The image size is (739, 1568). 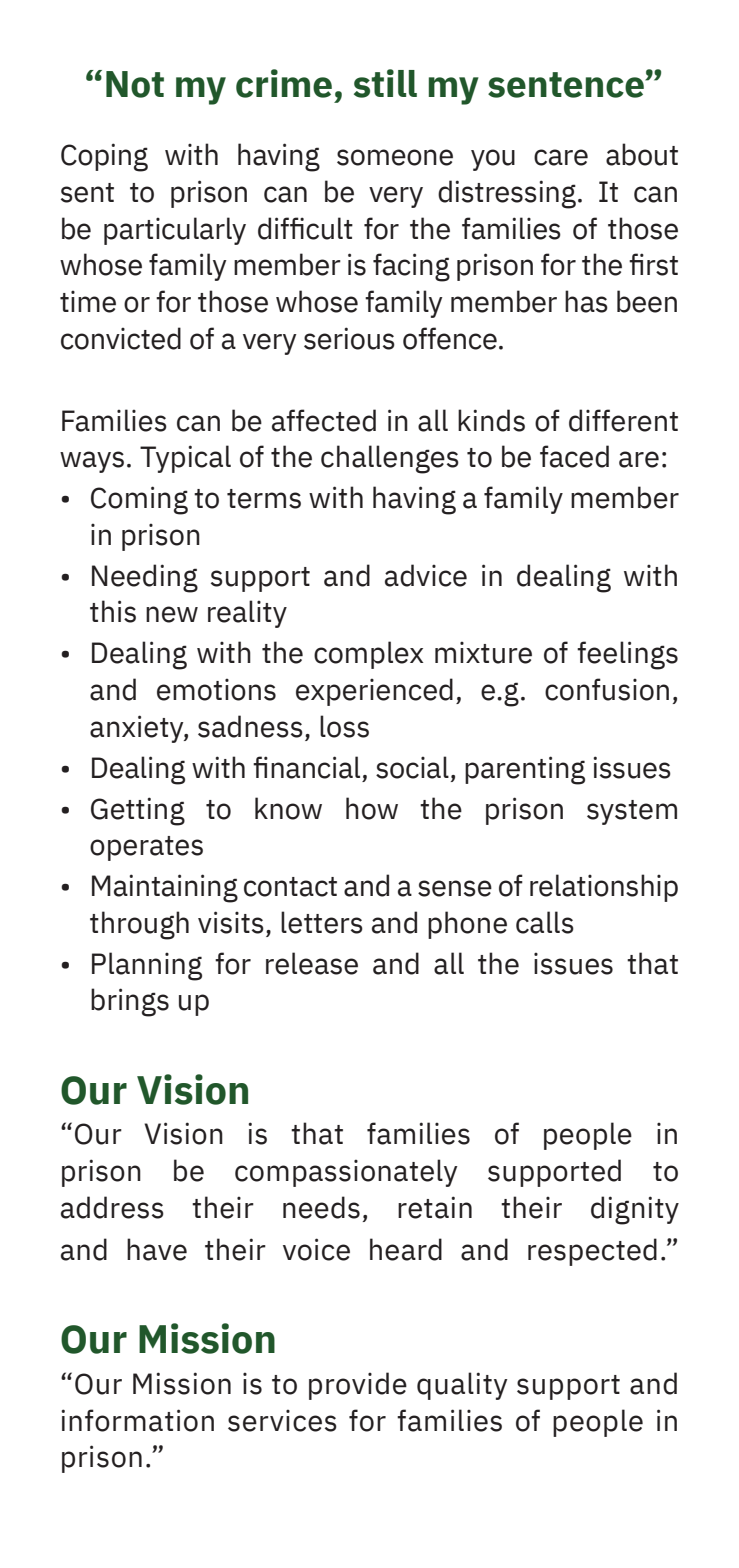 What do you see at coordinates (135, 84) in the screenshot?
I see `Not` at bounding box center [135, 84].
